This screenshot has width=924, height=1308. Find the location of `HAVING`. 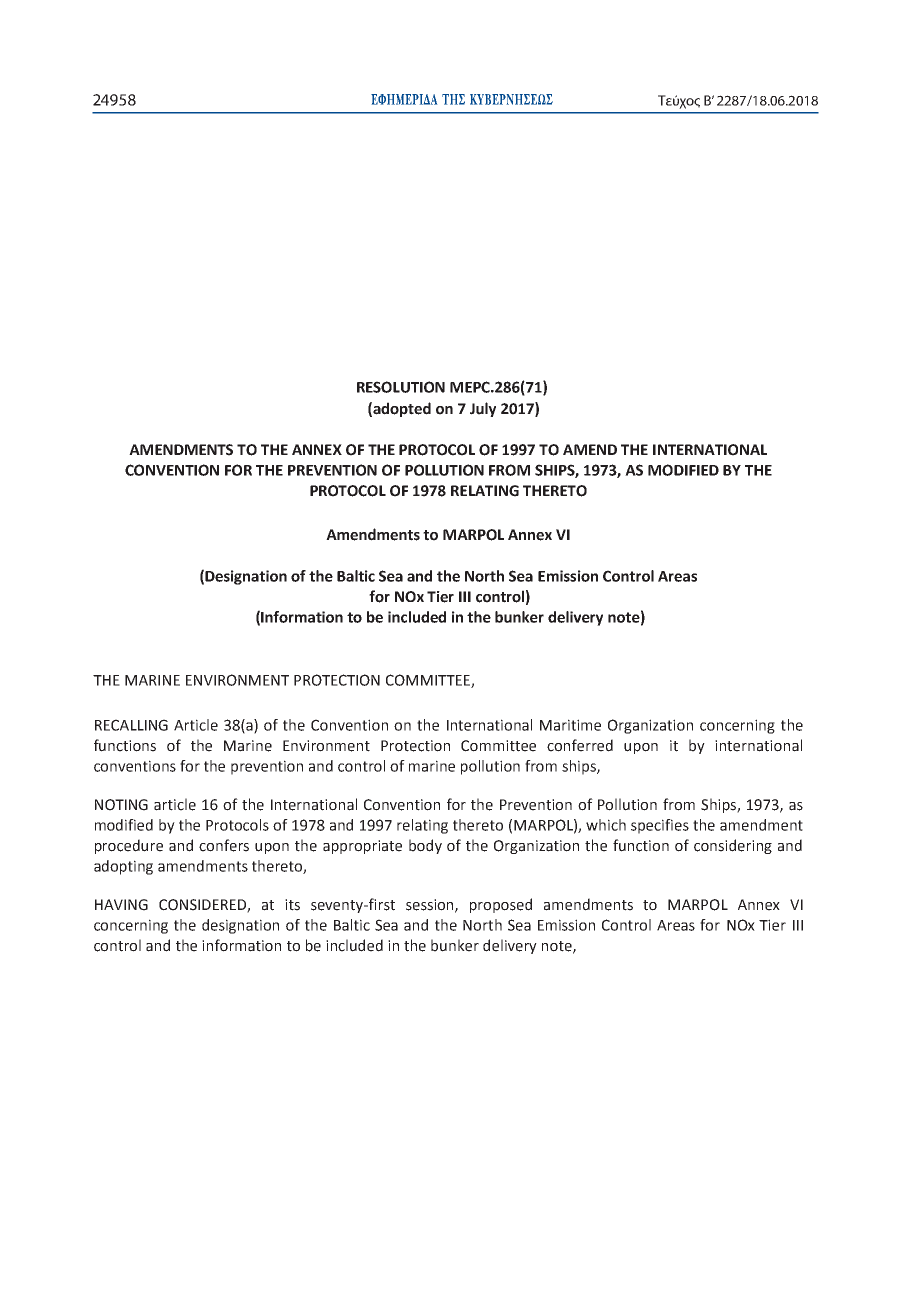

HAVING is located at coordinates (121, 905).
